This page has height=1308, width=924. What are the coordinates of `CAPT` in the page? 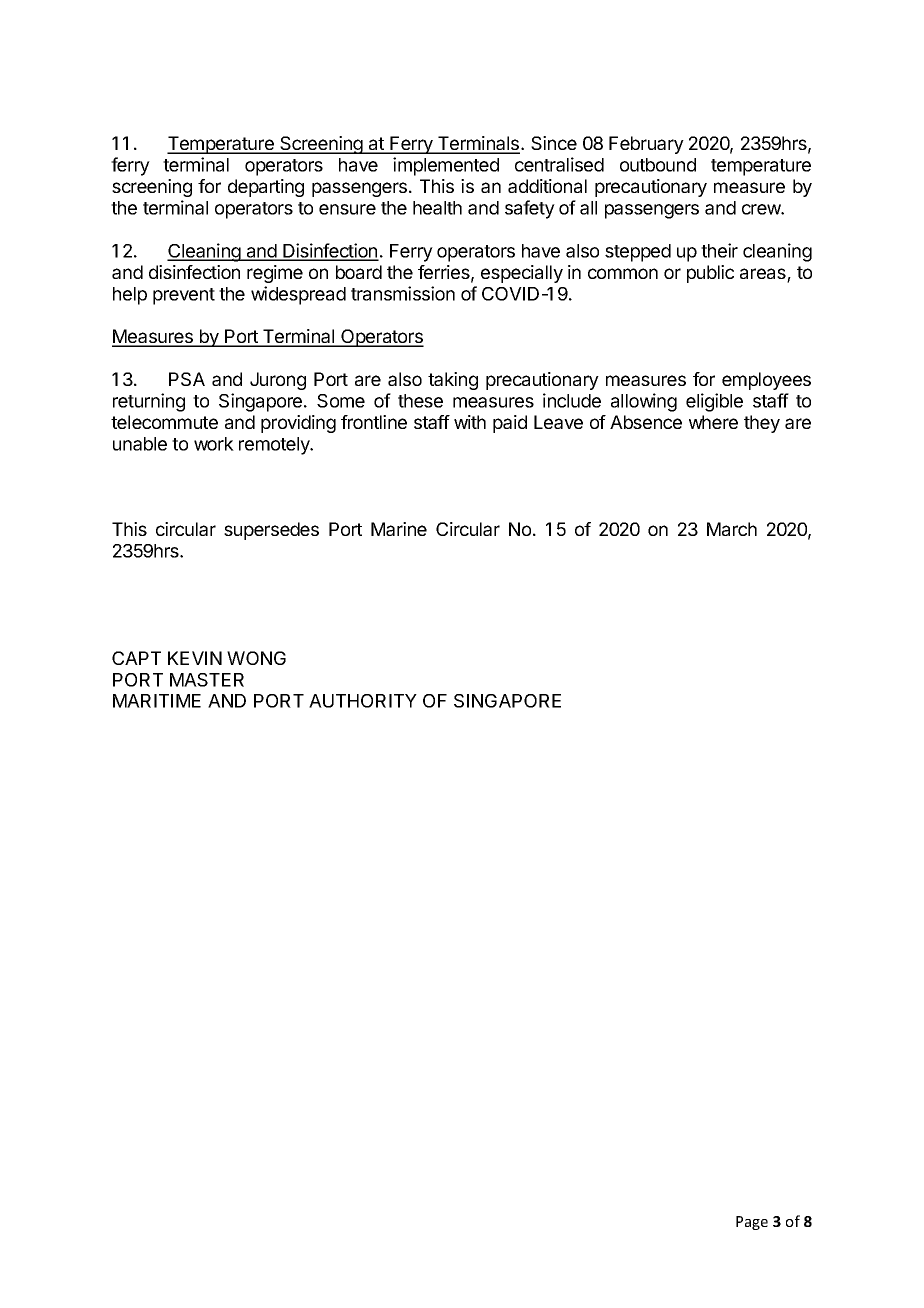 It's located at (136, 658).
